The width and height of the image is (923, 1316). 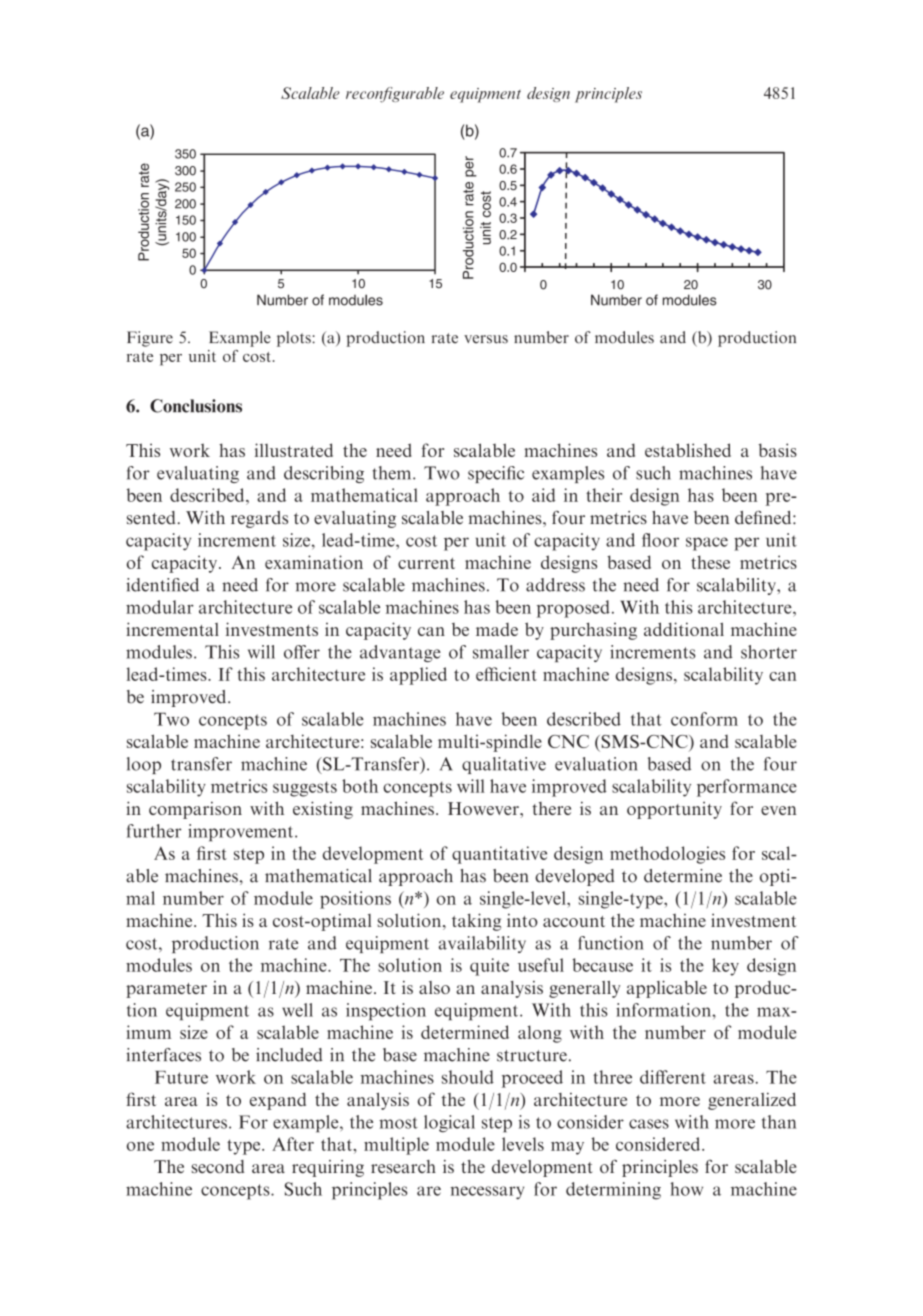 What do you see at coordinates (486, 339) in the image?
I see `versus` at bounding box center [486, 339].
